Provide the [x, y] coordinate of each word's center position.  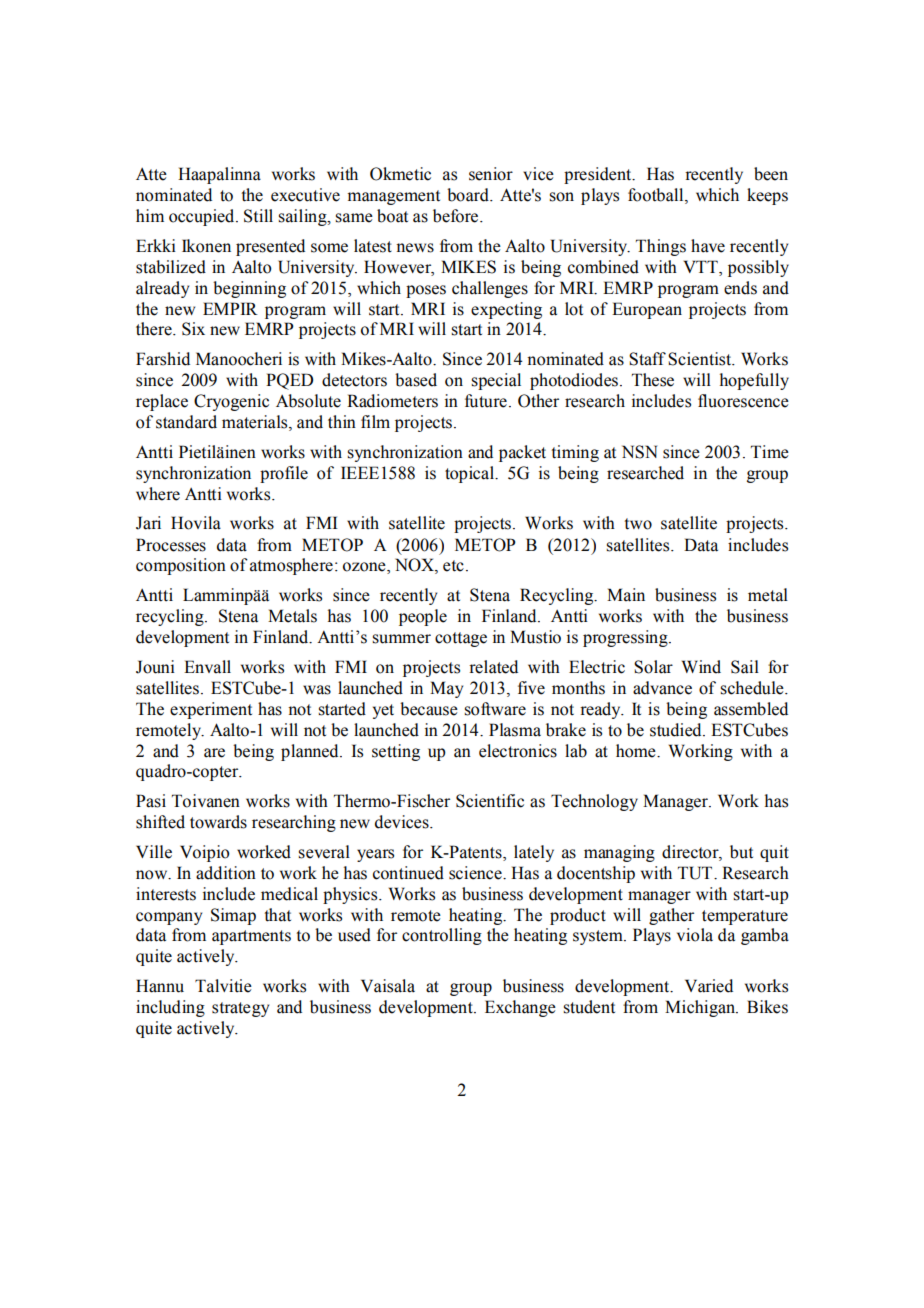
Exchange [520, 1008]
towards [218, 822]
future [486, 401]
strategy [240, 1009]
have [708, 246]
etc [453, 566]
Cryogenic [231, 402]
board [469, 195]
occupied [203, 217]
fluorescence [743, 401]
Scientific [490, 801]
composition [181, 566]
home [637, 751]
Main [626, 595]
